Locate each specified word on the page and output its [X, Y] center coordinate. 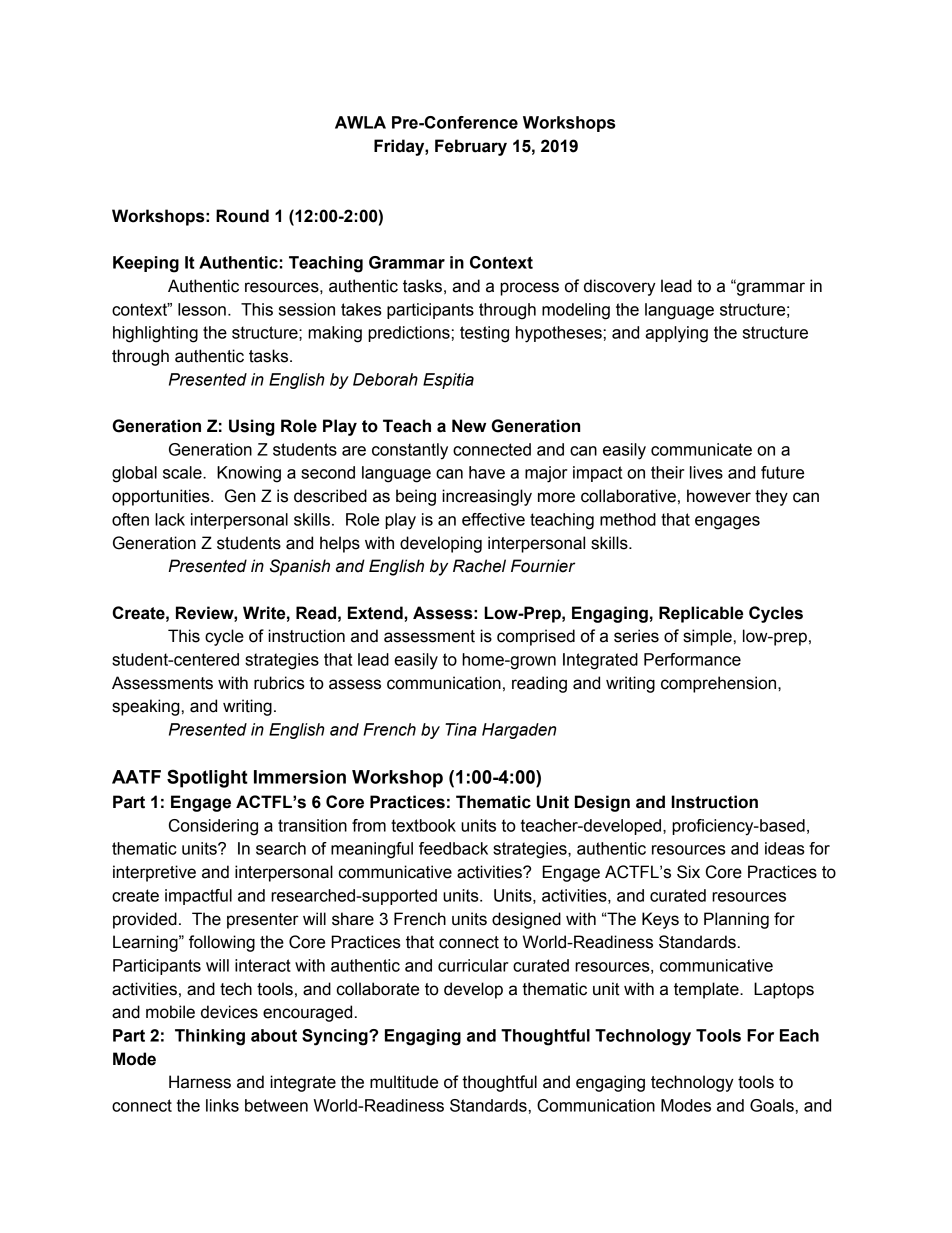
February [471, 147]
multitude [404, 1082]
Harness [200, 1082]
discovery [620, 287]
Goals [772, 1105]
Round [242, 216]
